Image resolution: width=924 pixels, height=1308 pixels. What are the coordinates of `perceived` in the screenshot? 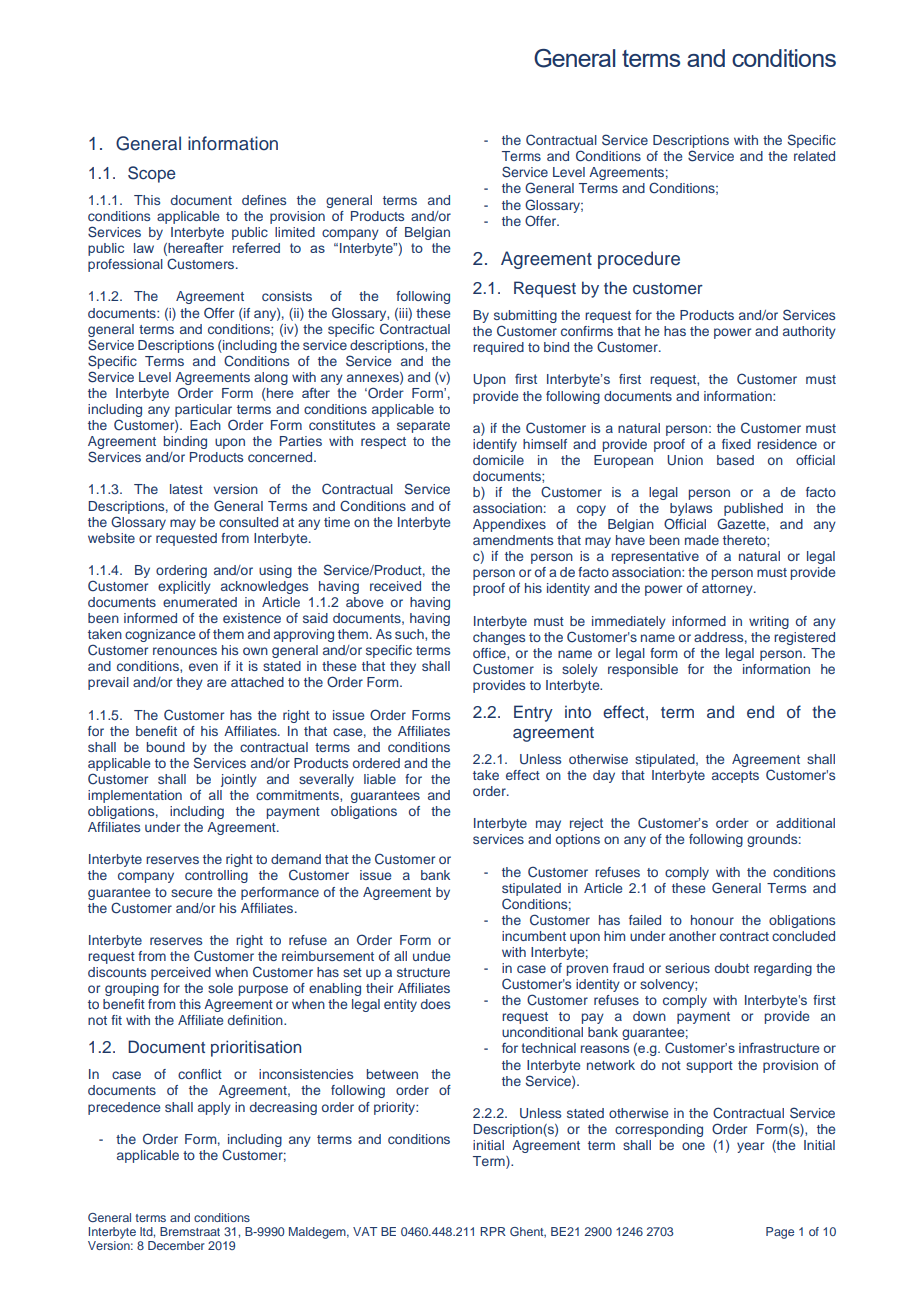 It's located at (181, 973).
